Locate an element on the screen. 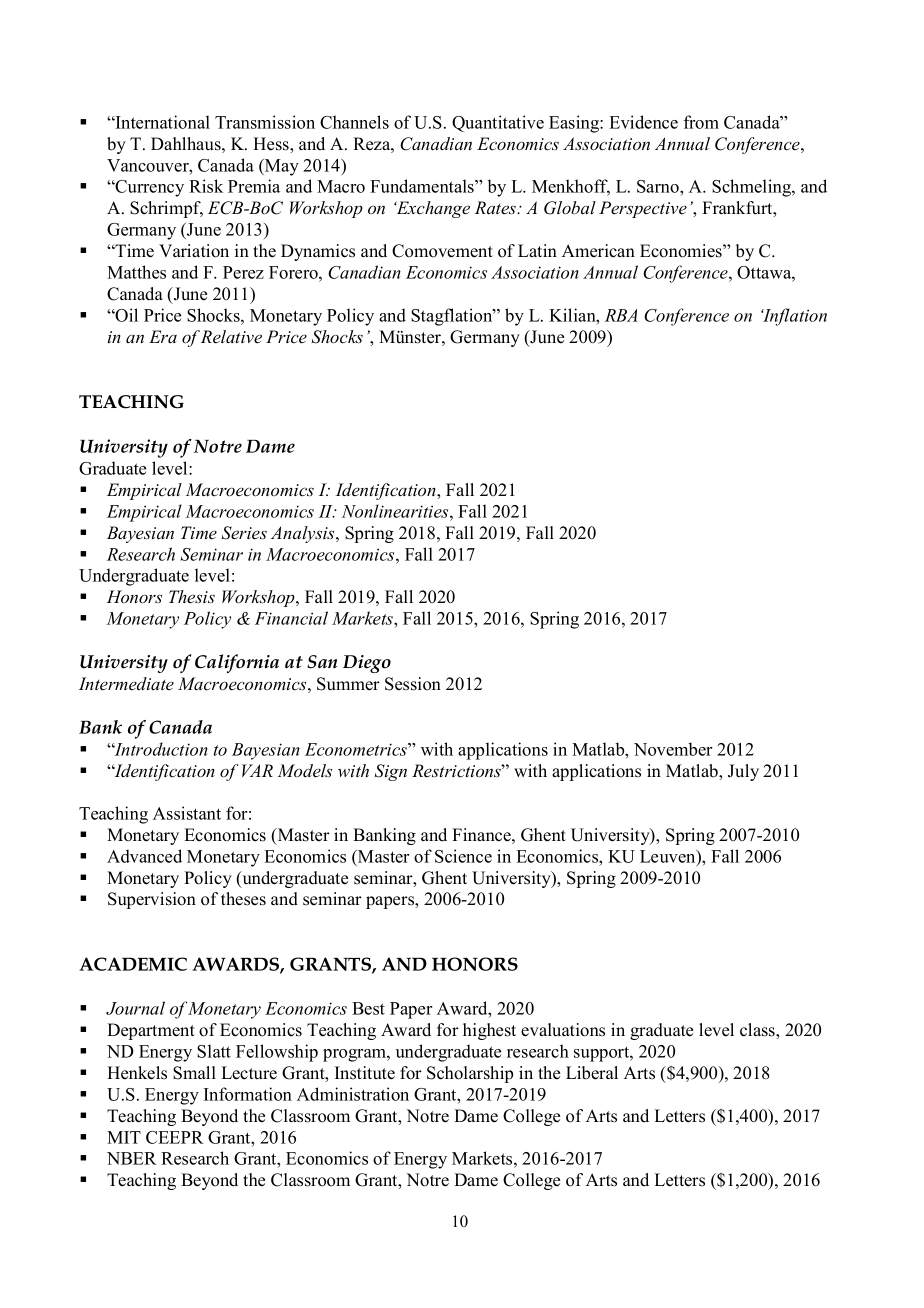 Image resolution: width=924 pixels, height=1308 pixels. Liberal is located at coordinates (592, 1073).
